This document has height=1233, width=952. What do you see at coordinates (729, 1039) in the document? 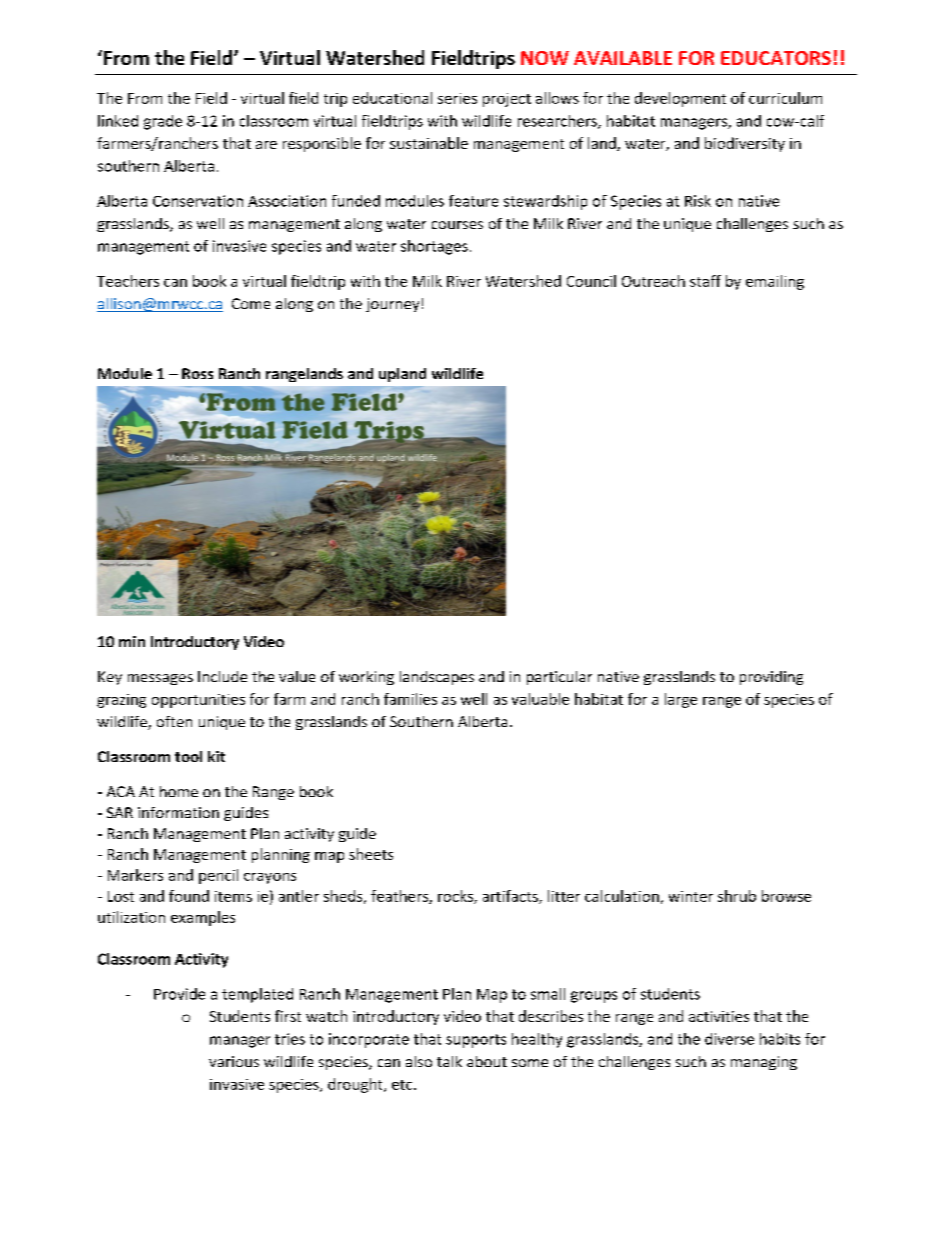
I see `diverse` at bounding box center [729, 1039].
